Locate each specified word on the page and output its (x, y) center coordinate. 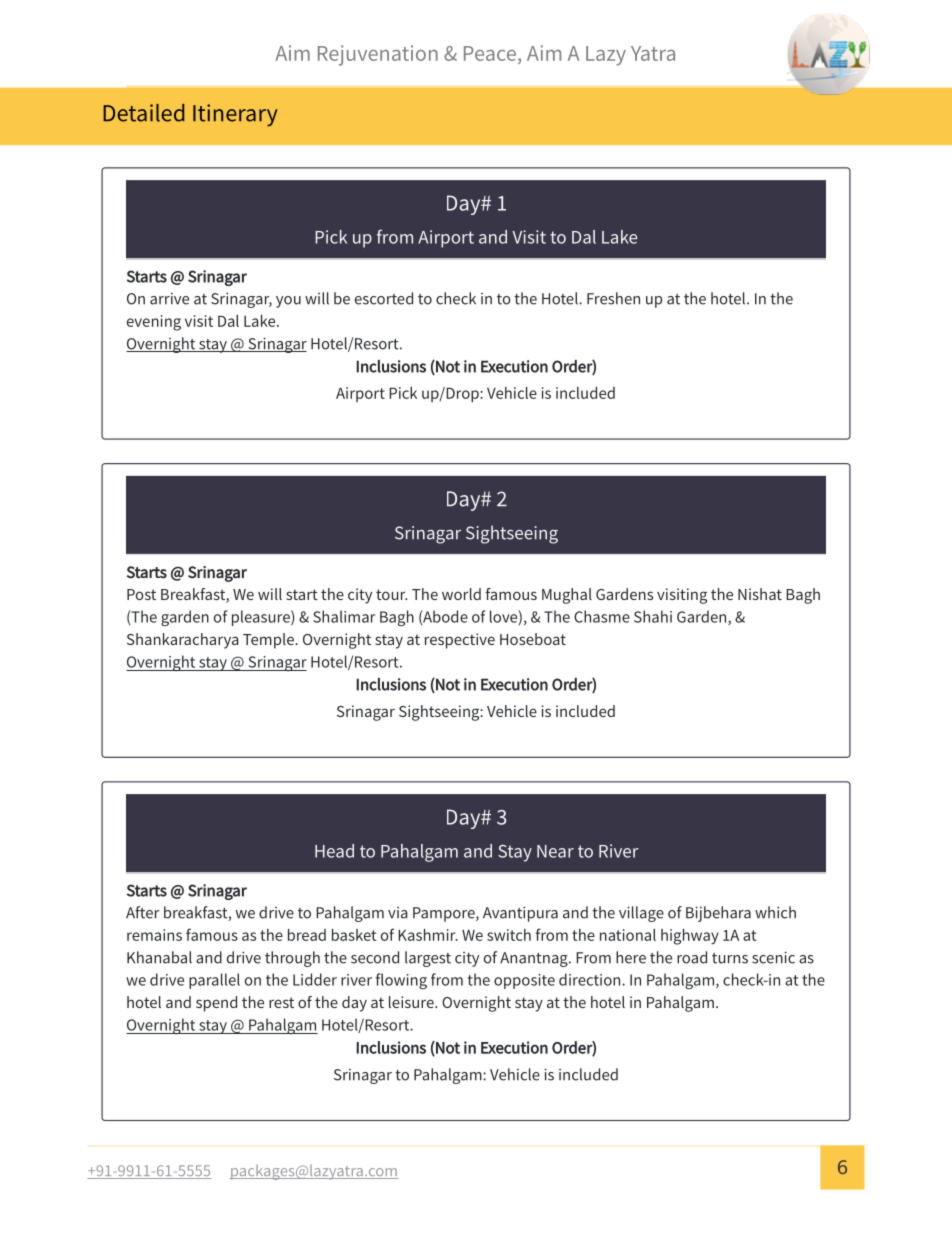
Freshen (613, 298)
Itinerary (235, 115)
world (461, 594)
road (692, 957)
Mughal (567, 596)
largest (428, 959)
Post (141, 594)
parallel (214, 981)
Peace (490, 53)
